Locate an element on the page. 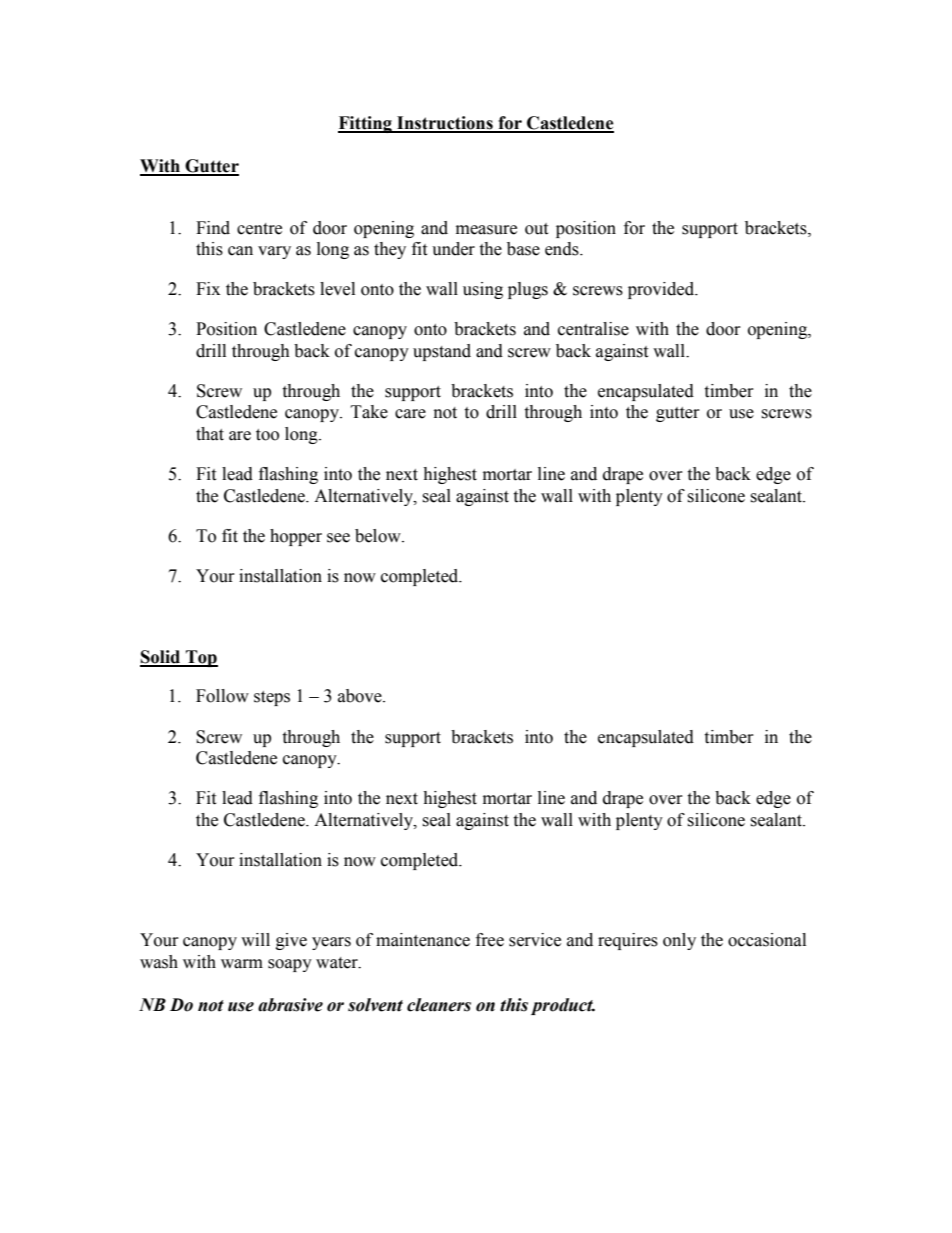  ends is located at coordinates (563, 249).
